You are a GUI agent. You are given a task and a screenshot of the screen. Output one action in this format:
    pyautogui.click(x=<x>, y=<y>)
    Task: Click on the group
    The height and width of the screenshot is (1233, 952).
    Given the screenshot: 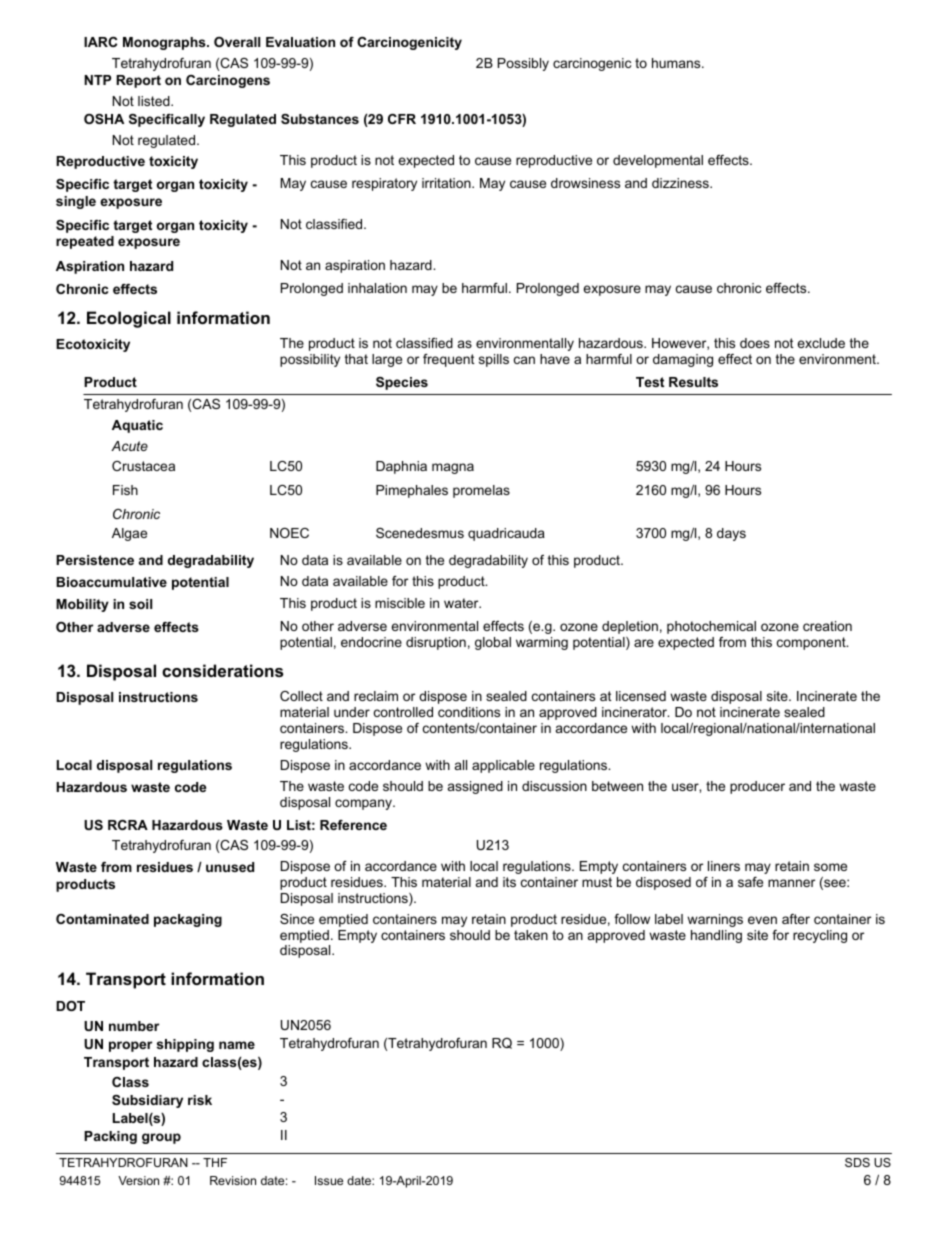 What is the action you would take?
    pyautogui.click(x=161, y=1138)
